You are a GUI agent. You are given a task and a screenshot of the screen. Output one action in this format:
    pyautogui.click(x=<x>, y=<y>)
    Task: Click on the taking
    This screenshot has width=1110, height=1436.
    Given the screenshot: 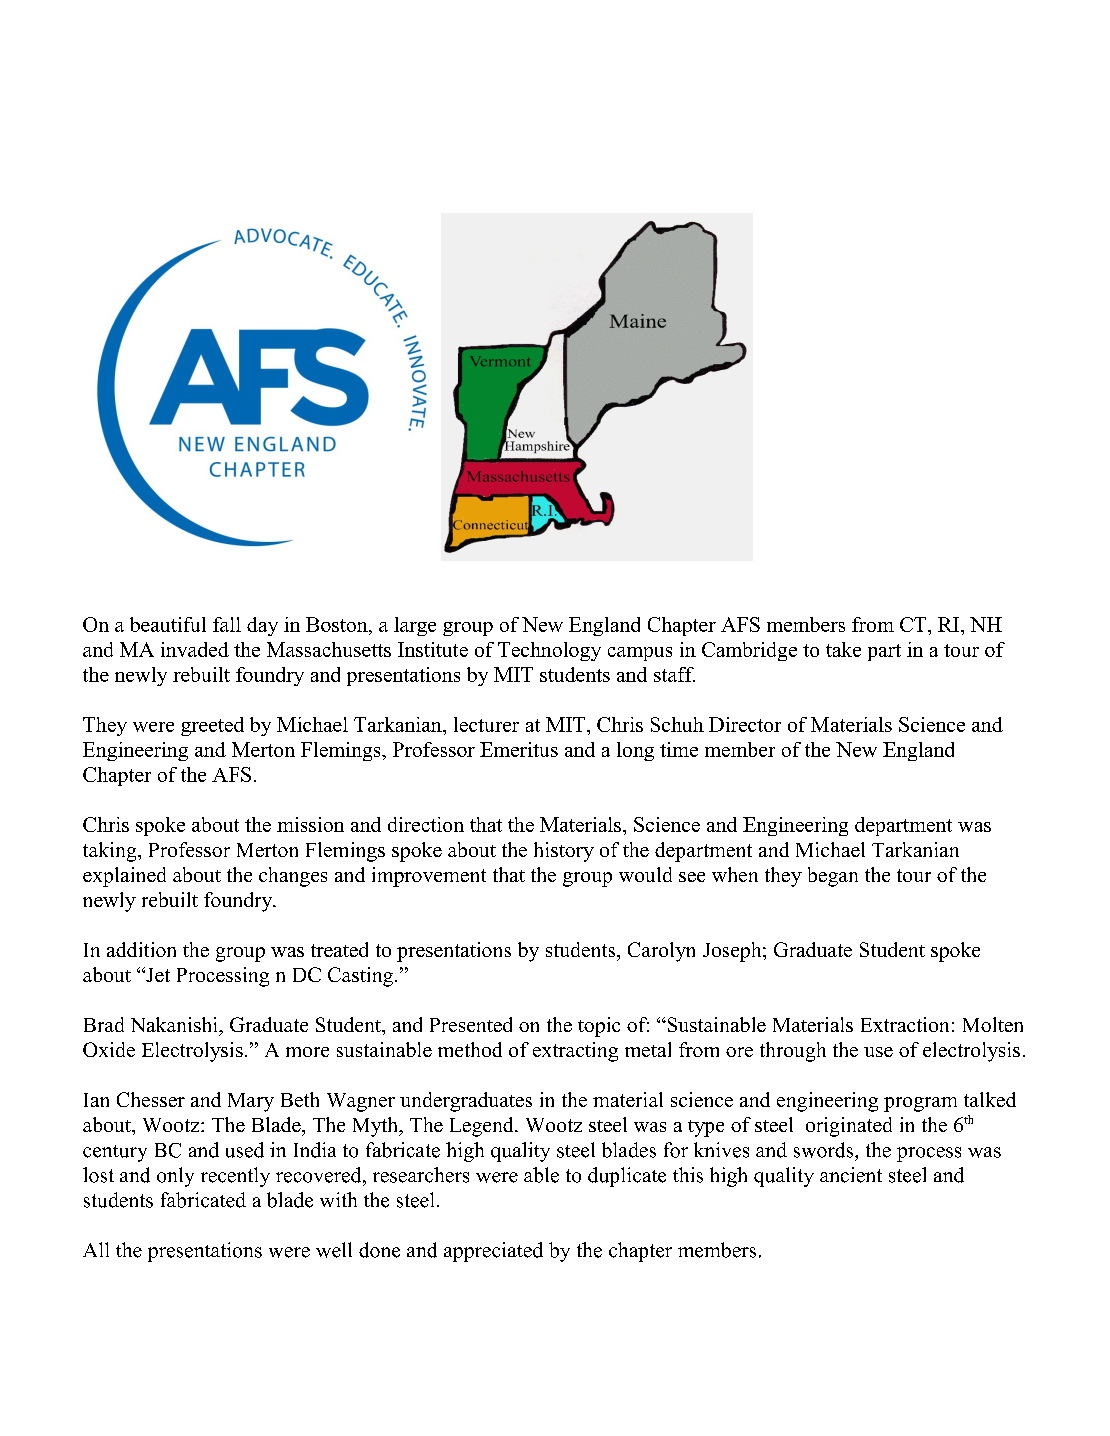 What is the action you would take?
    pyautogui.click(x=111, y=852)
